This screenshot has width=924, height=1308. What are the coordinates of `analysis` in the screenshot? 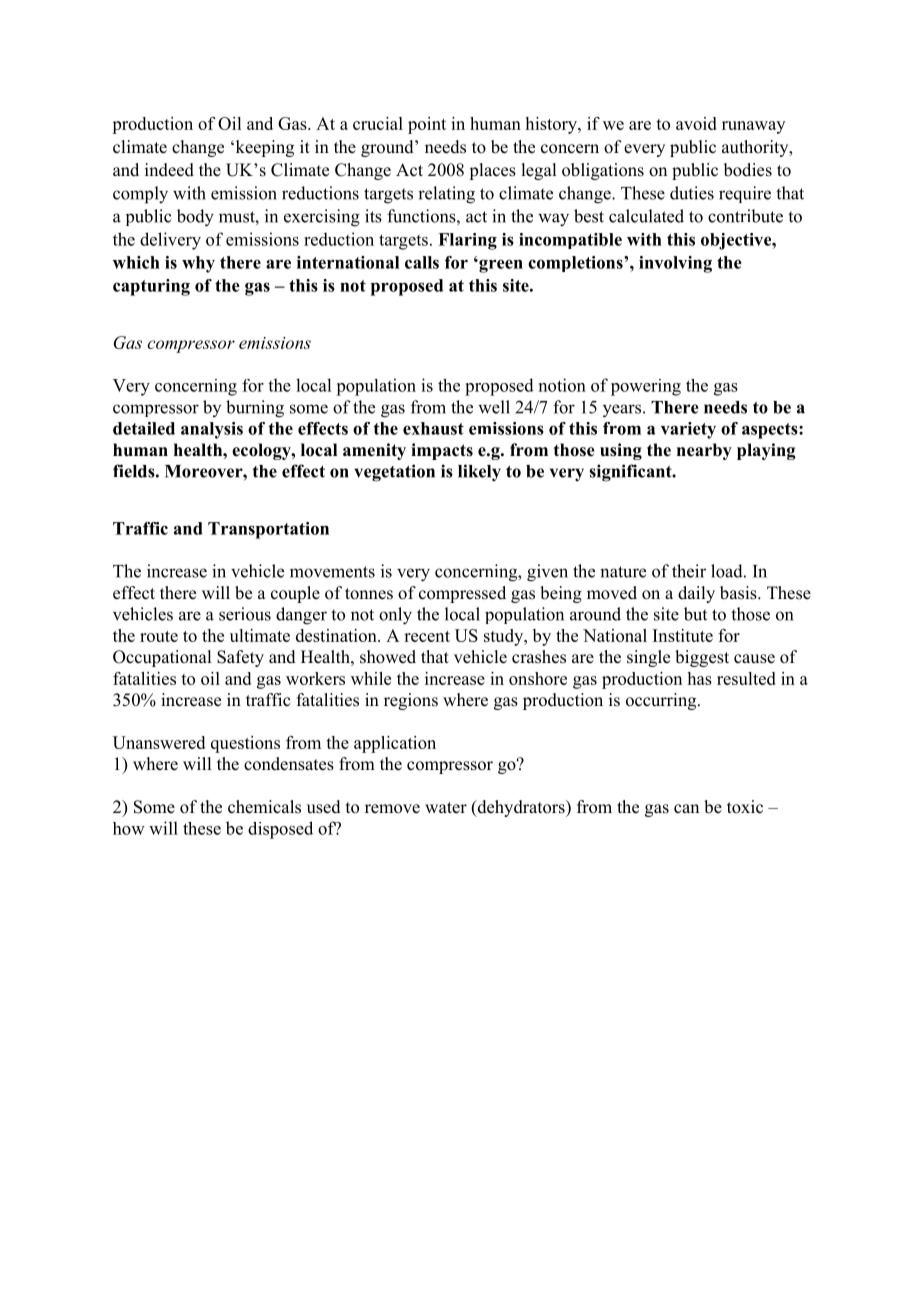 It's located at (212, 430).
